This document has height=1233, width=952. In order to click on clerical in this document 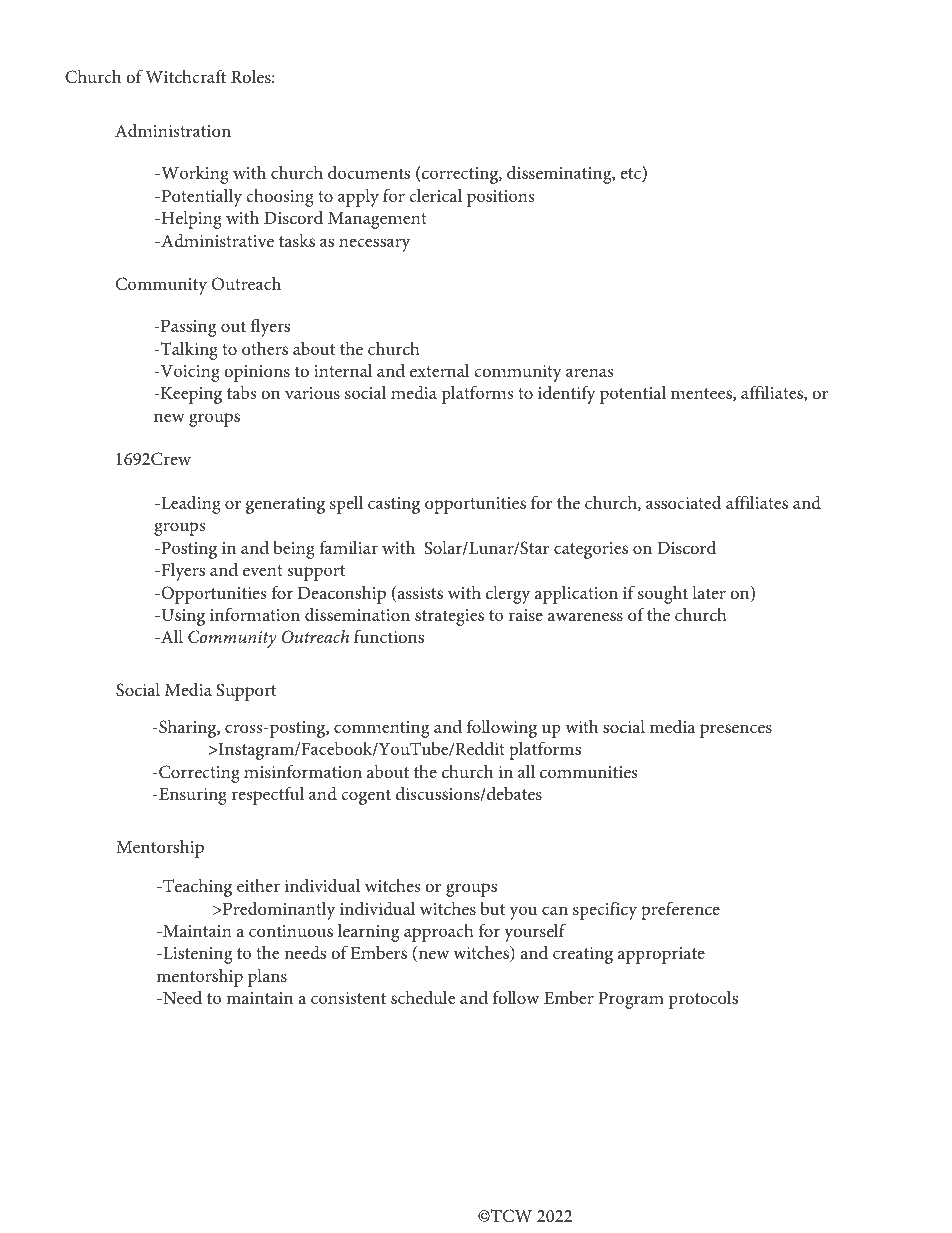, I will do `click(435, 195)`.
